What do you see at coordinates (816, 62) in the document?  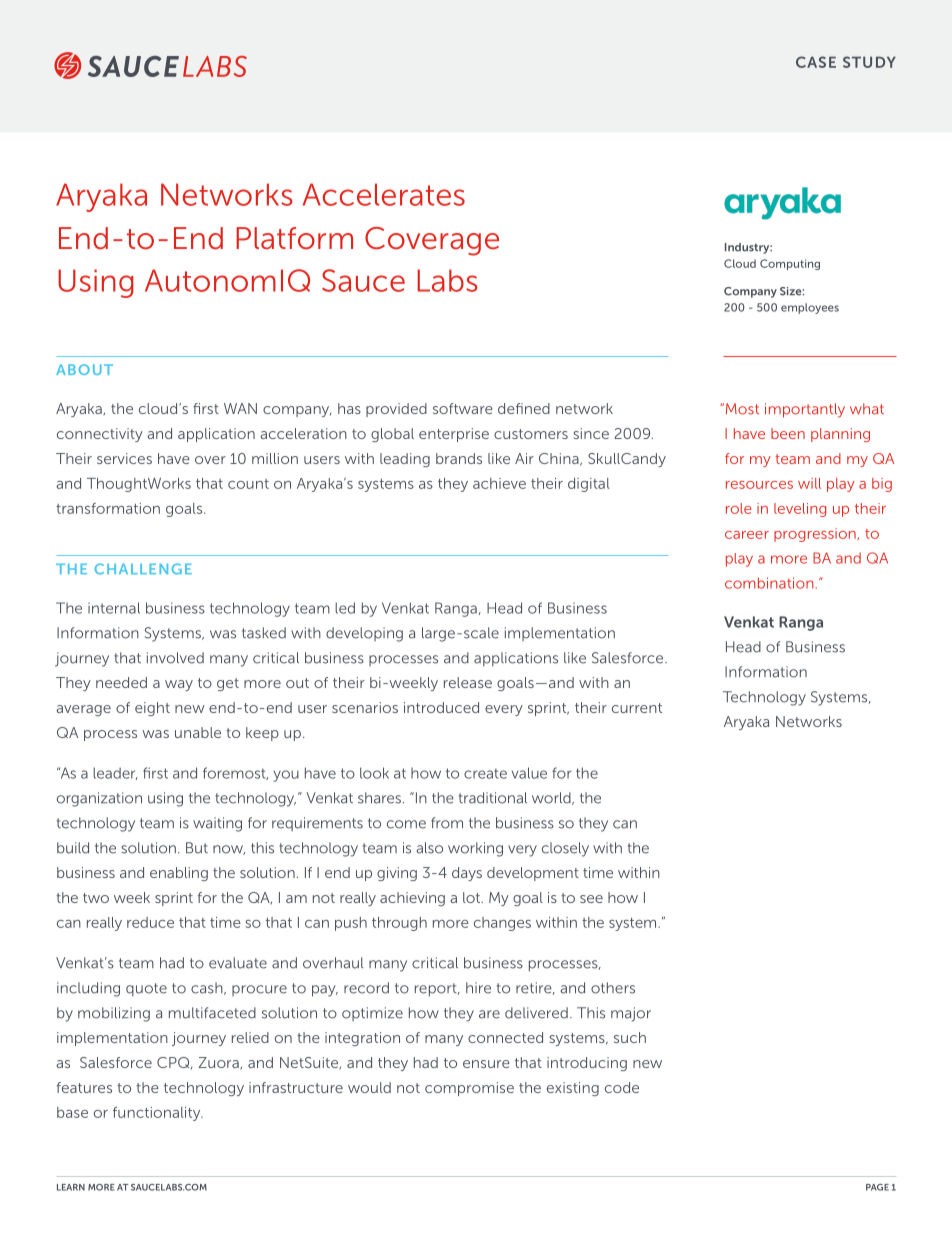 I see `CASE` at bounding box center [816, 62].
